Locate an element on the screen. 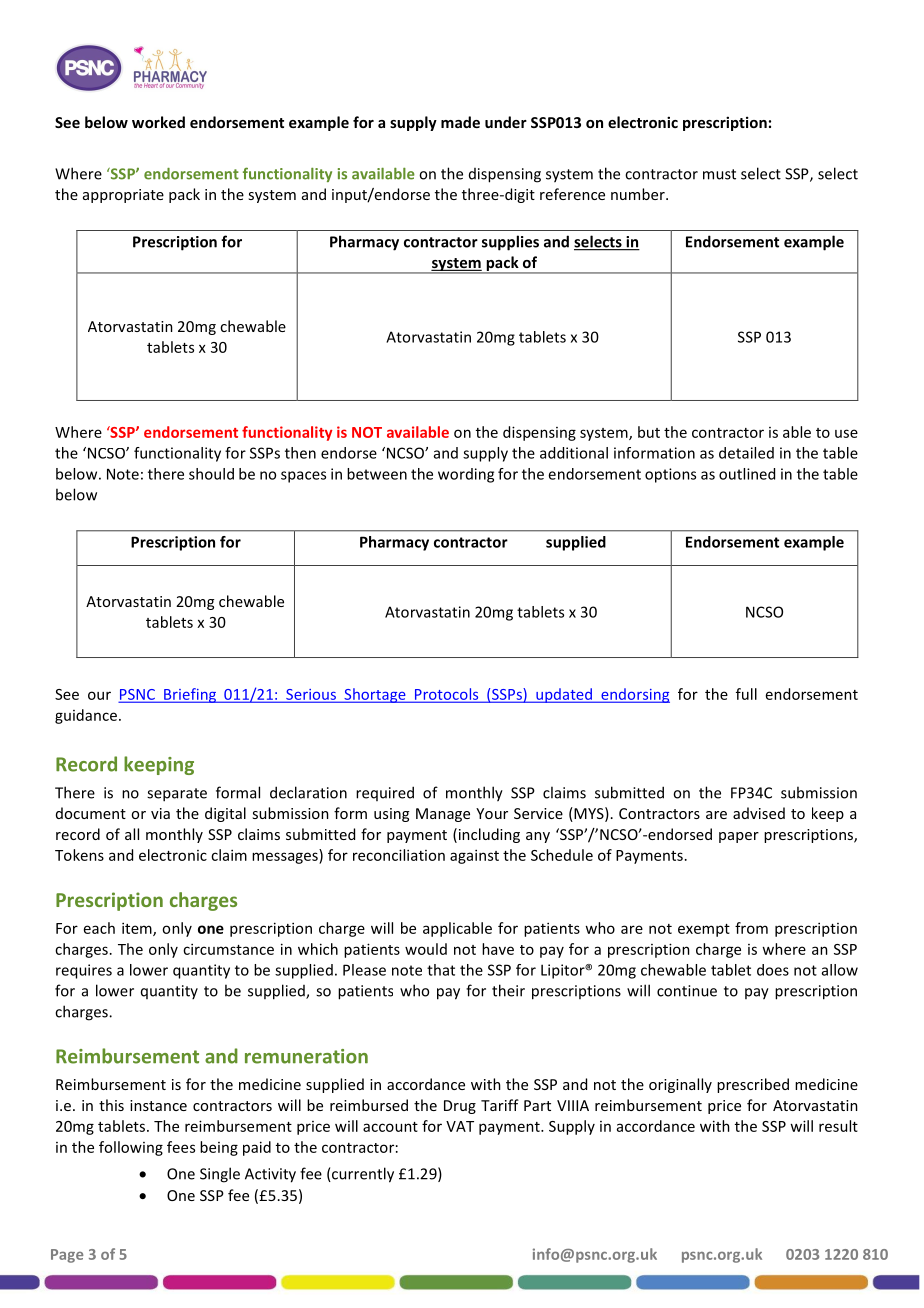 The height and width of the screenshot is (1308, 924). must is located at coordinates (719, 174).
